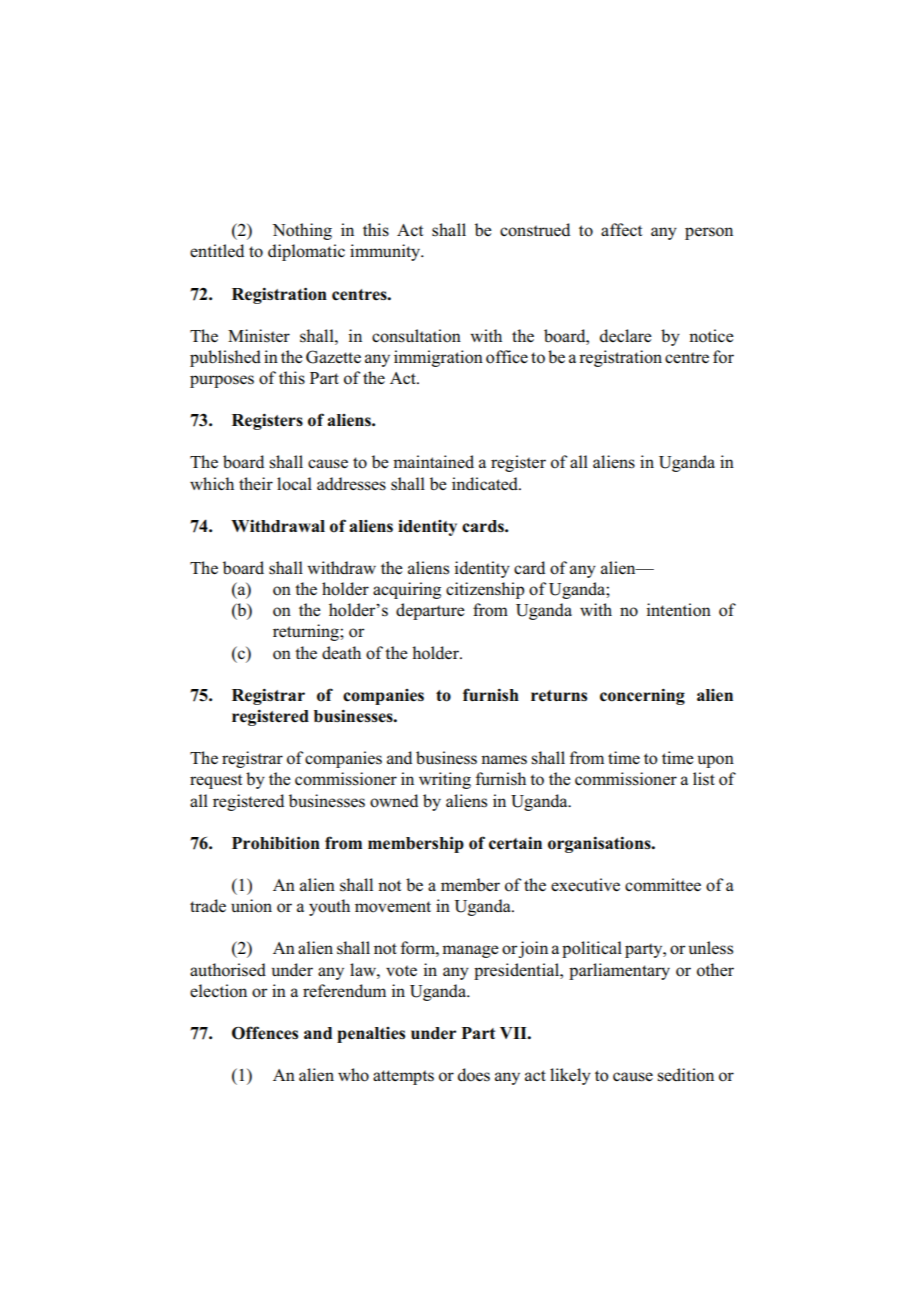  What do you see at coordinates (306, 252) in the screenshot?
I see `diplomatic` at bounding box center [306, 252].
